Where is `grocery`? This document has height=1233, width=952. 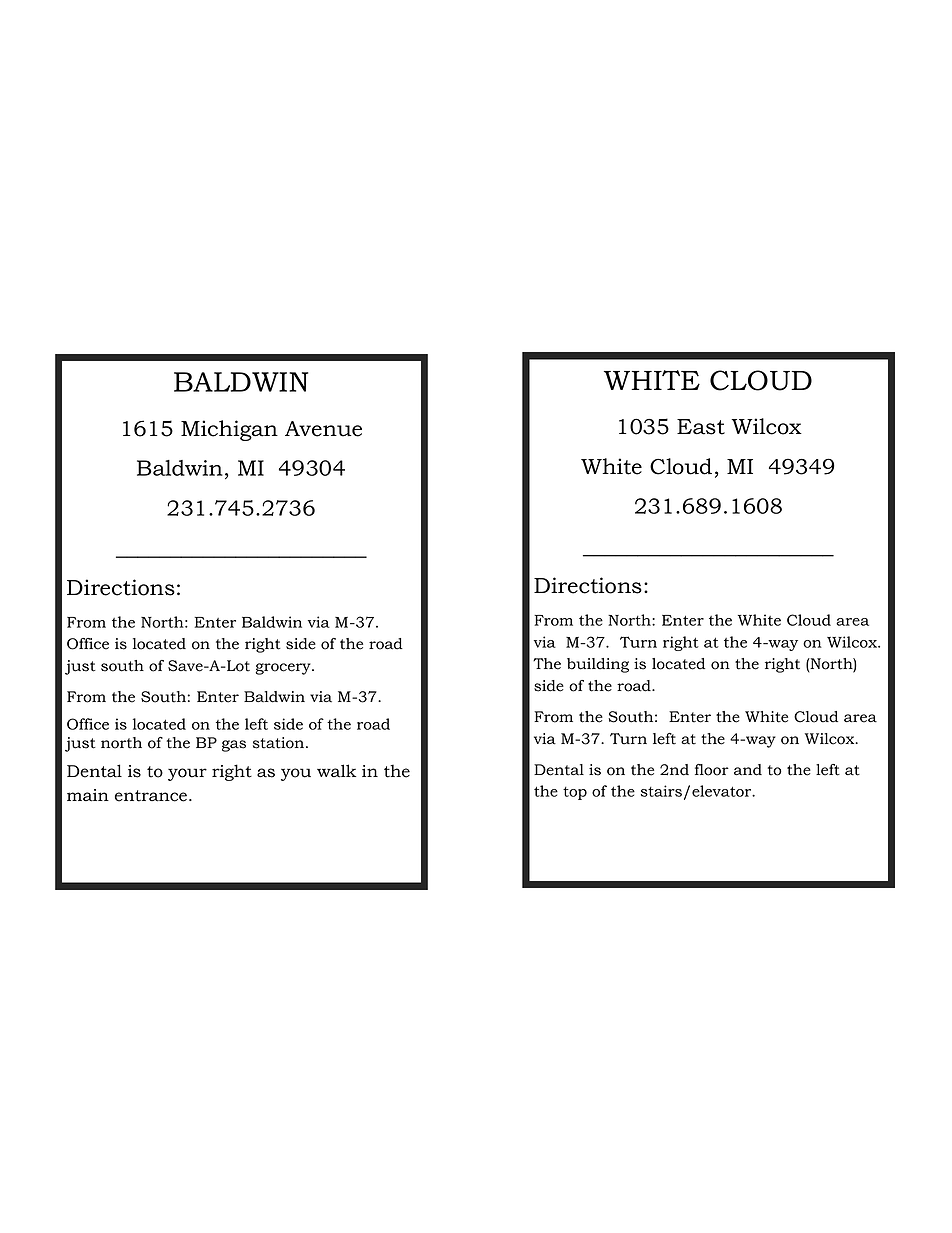 grocery is located at coordinates (284, 669).
